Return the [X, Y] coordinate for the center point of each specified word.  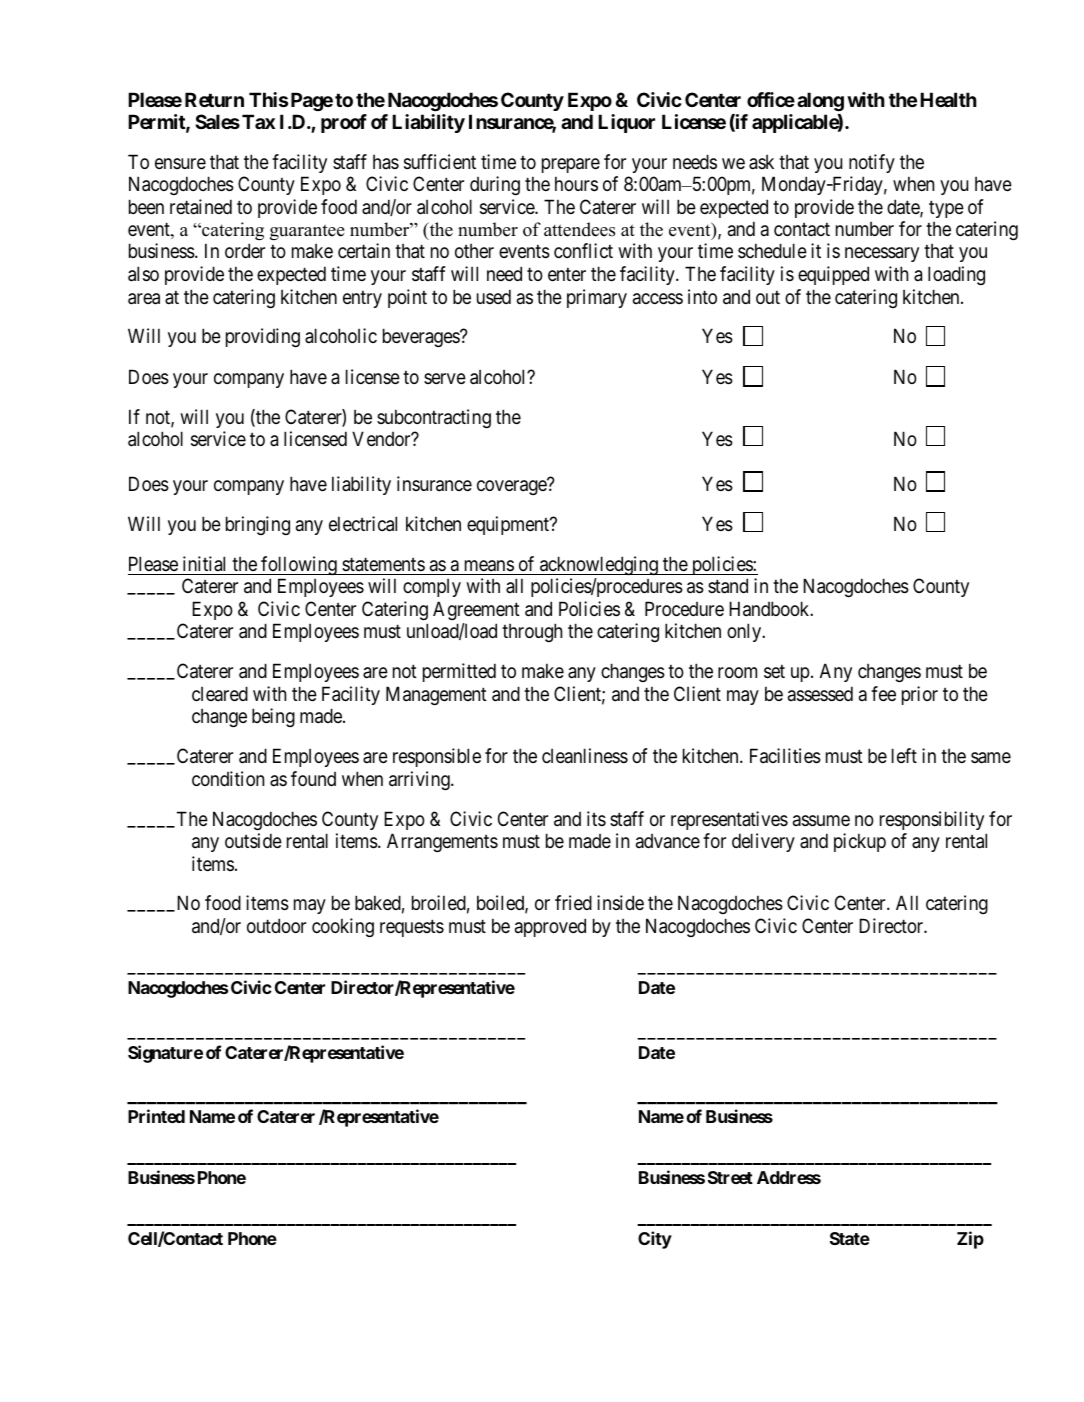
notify [872, 163]
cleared [220, 693]
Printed [156, 1116]
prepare [571, 165]
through [532, 632]
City [655, 1240]
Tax [258, 121]
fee [883, 694]
